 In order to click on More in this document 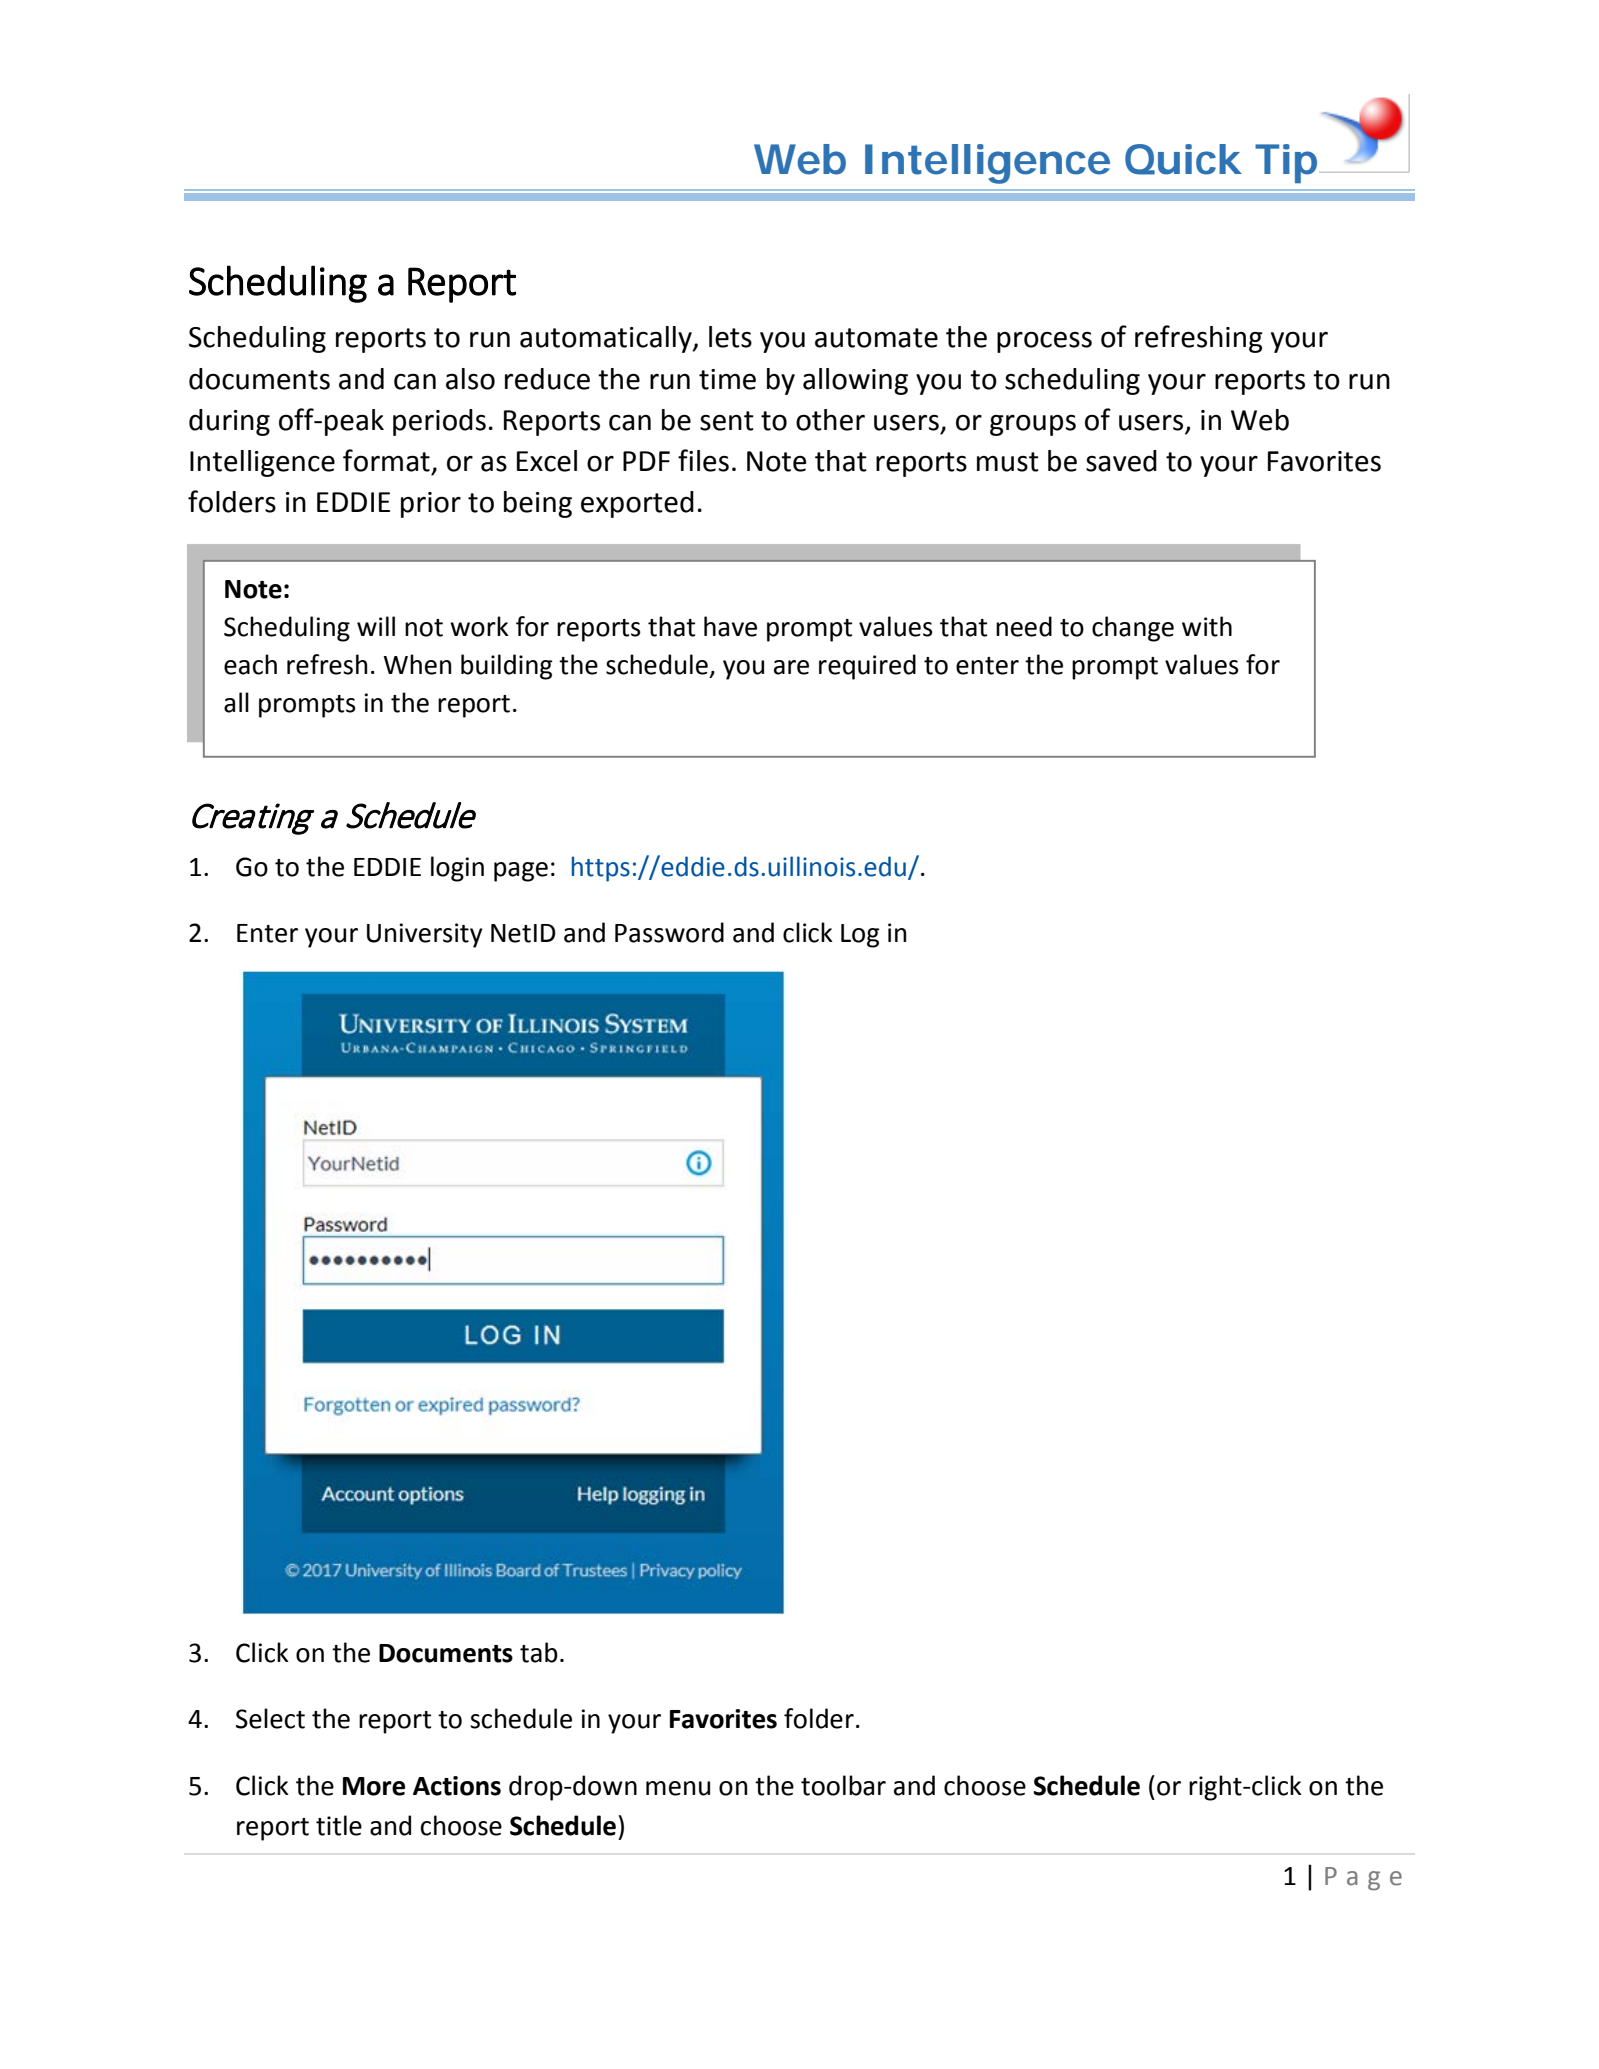, I will do `click(374, 1786)`.
